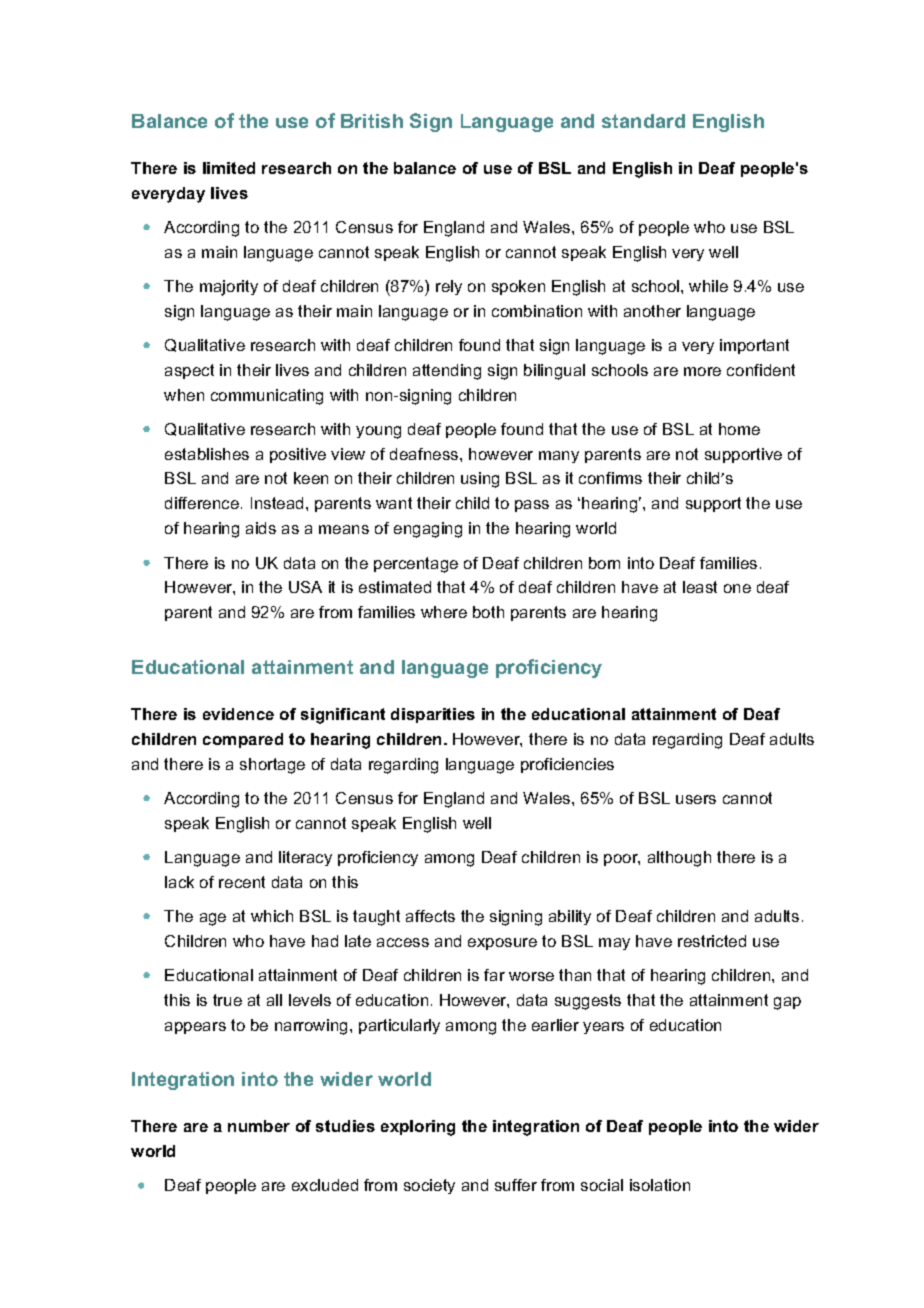 The height and width of the image is (1308, 924). Describe the element at coordinates (643, 121) in the image. I see `standard` at that location.
